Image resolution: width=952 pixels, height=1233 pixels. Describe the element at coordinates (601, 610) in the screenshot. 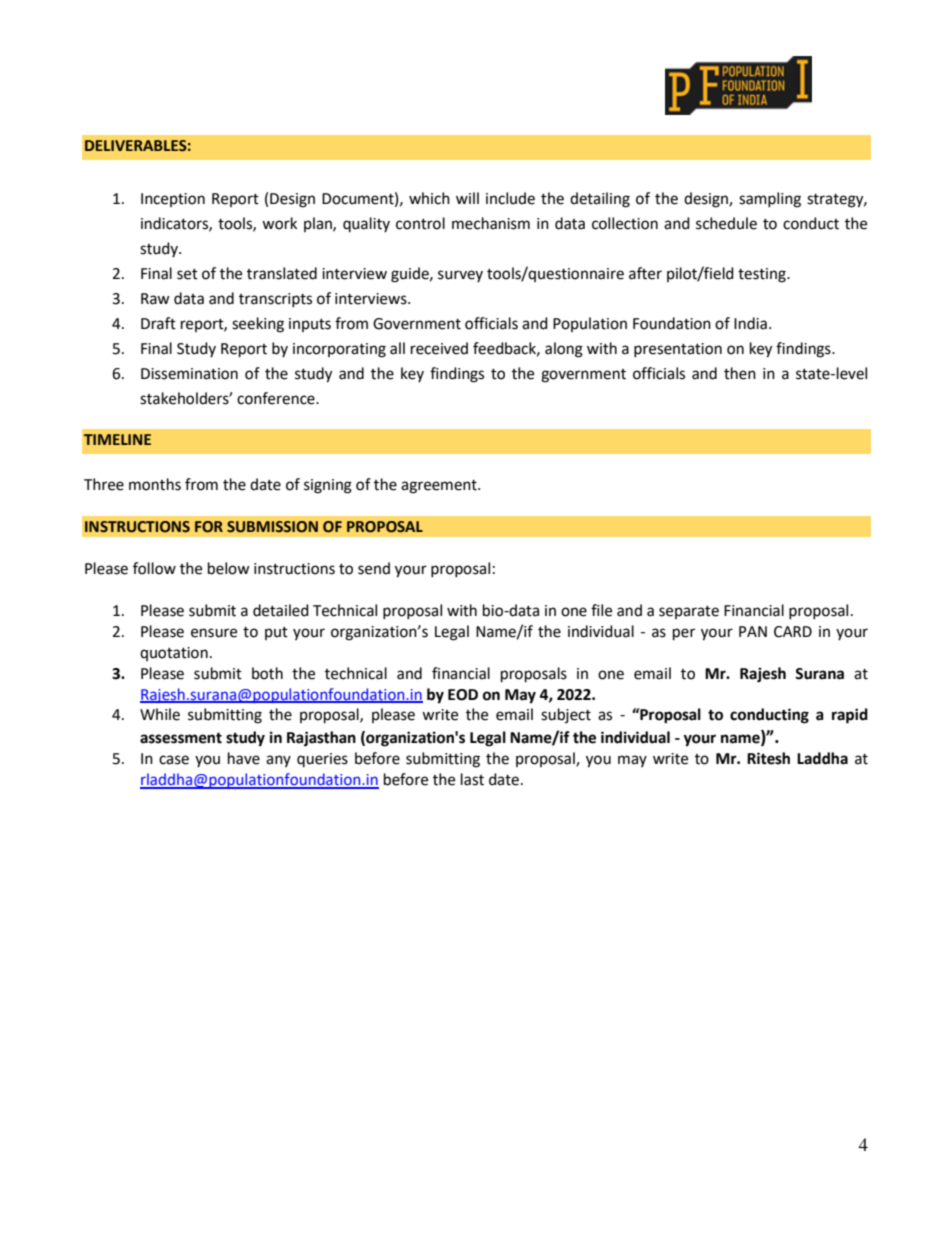

I see `file` at that location.
